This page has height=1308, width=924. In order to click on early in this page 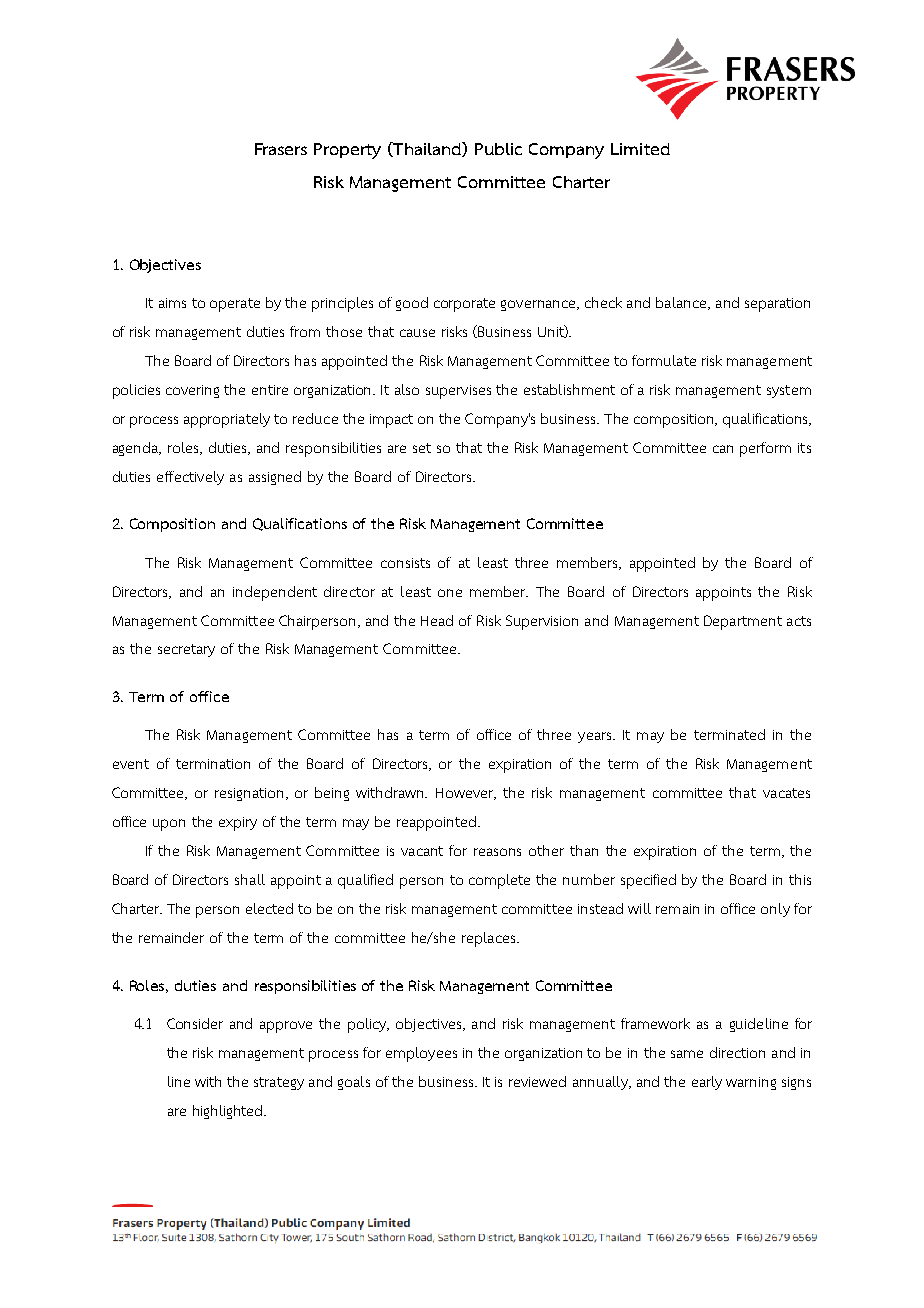, I will do `click(707, 1083)`.
